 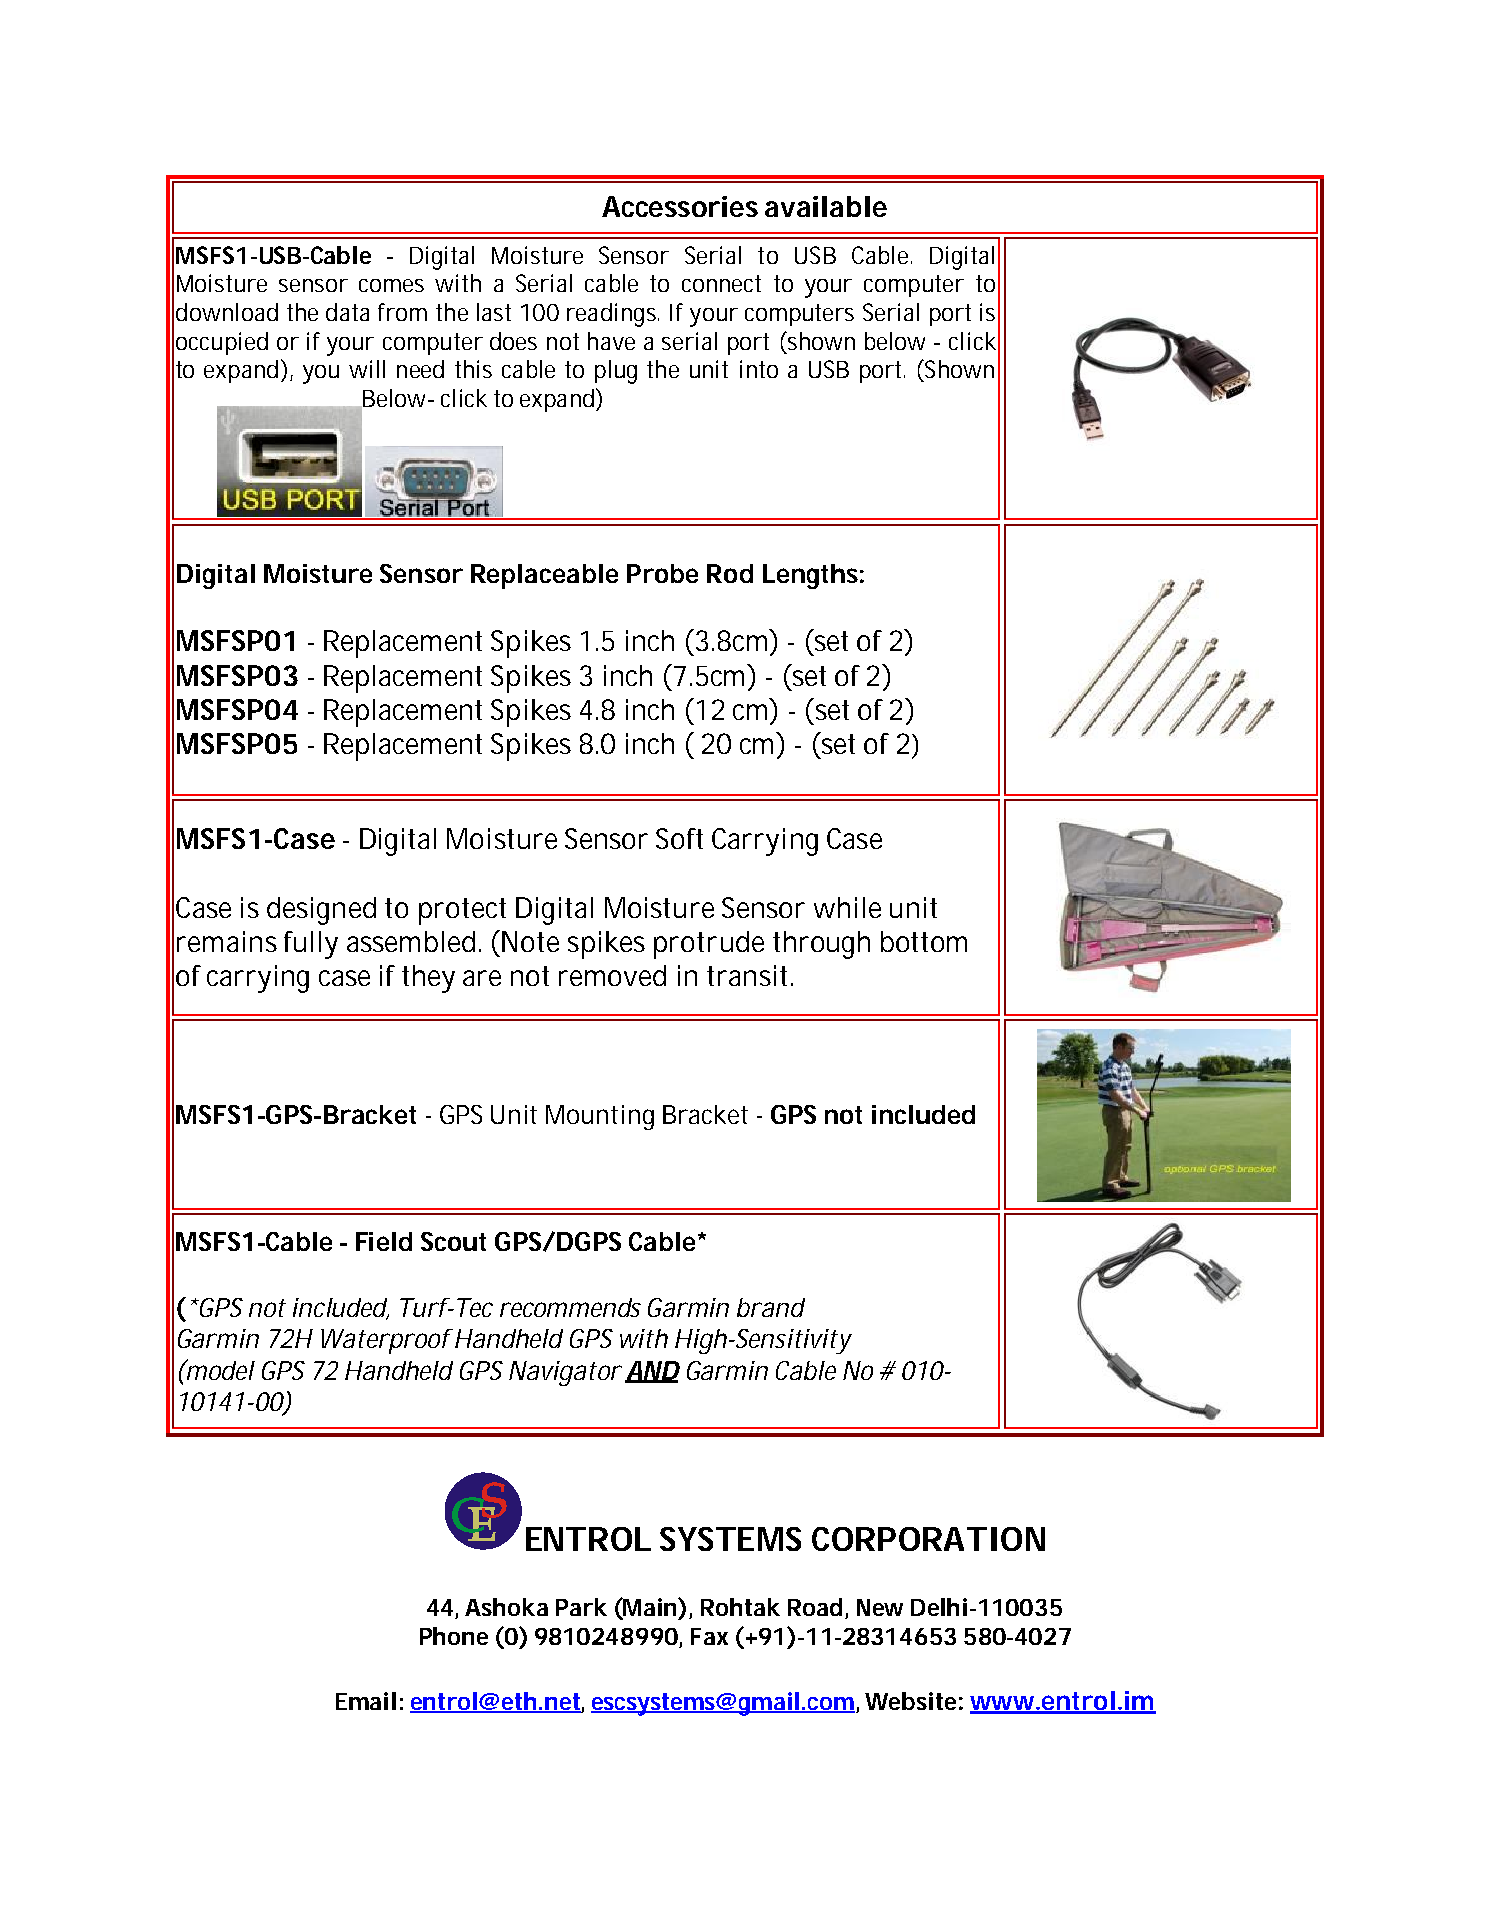 I want to click on data, so click(x=347, y=312).
